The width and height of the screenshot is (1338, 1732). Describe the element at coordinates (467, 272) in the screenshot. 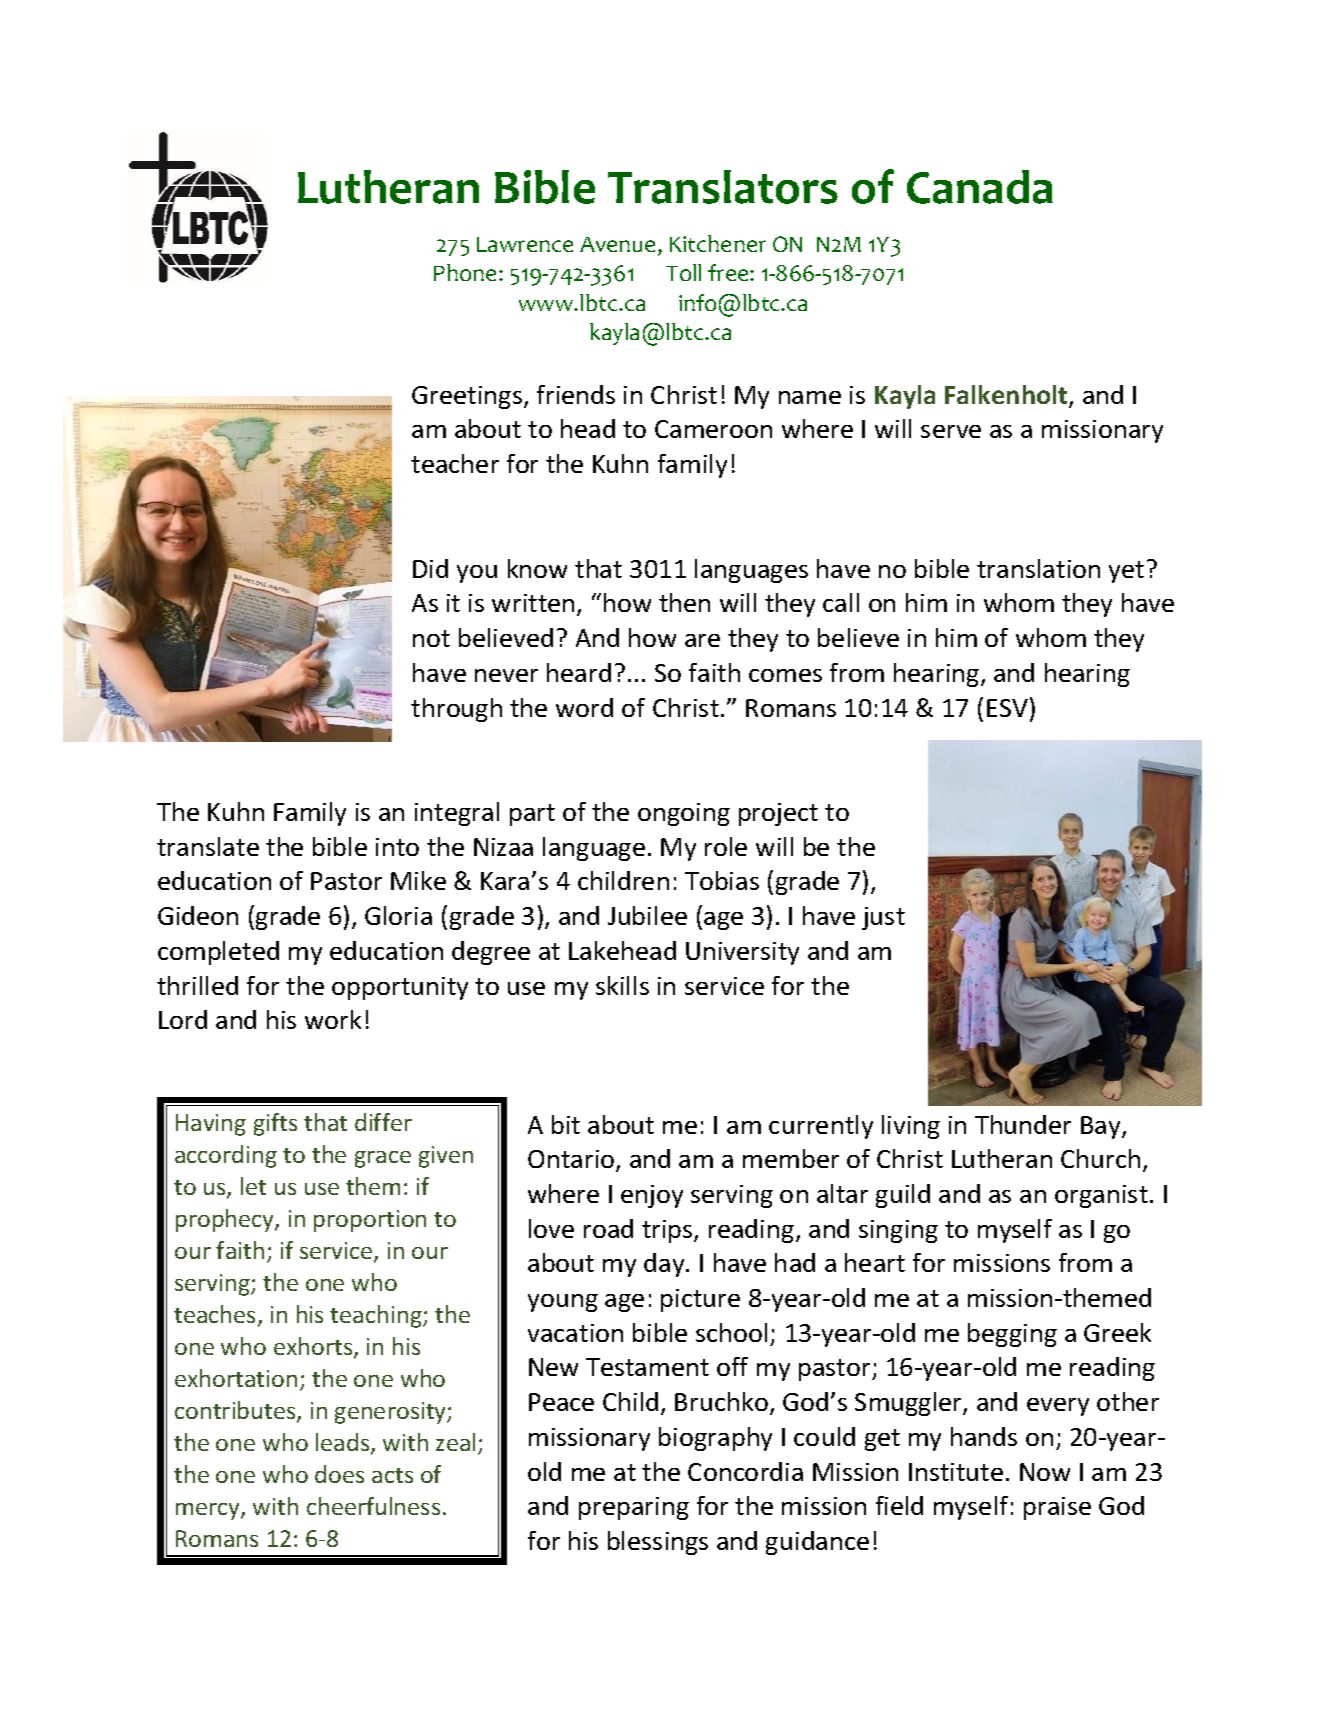

I see `Phone` at that location.
